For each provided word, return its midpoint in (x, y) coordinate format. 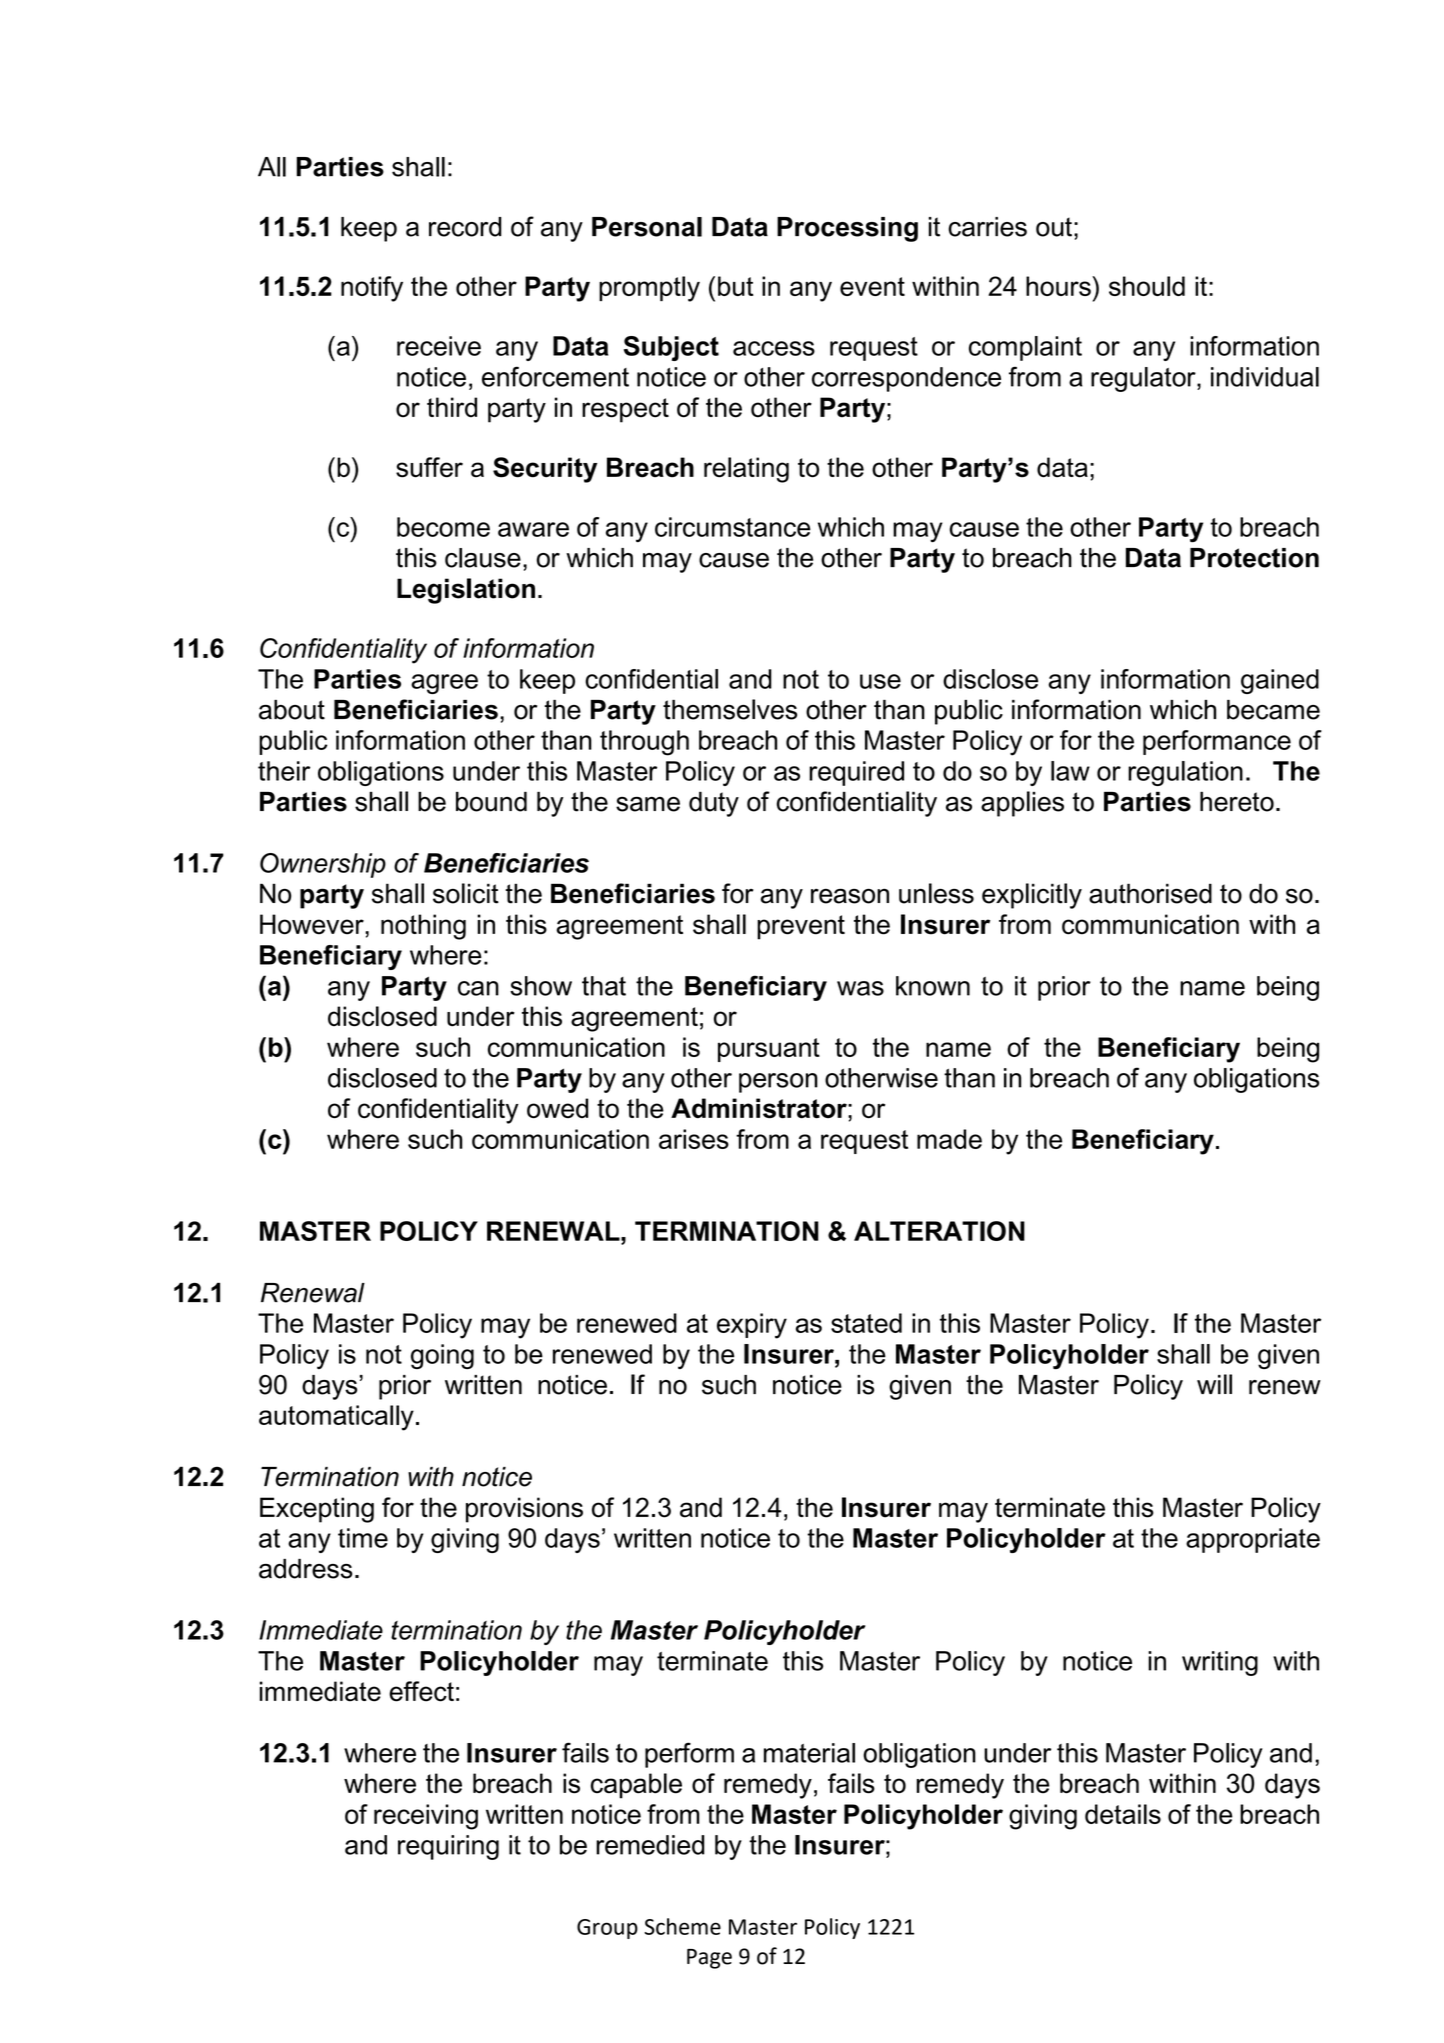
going (442, 1356)
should (1147, 286)
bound (491, 801)
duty (714, 804)
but (735, 286)
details (1123, 1814)
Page (709, 1959)
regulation (1185, 773)
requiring (448, 1847)
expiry (752, 1326)
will (1214, 1384)
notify (372, 289)
